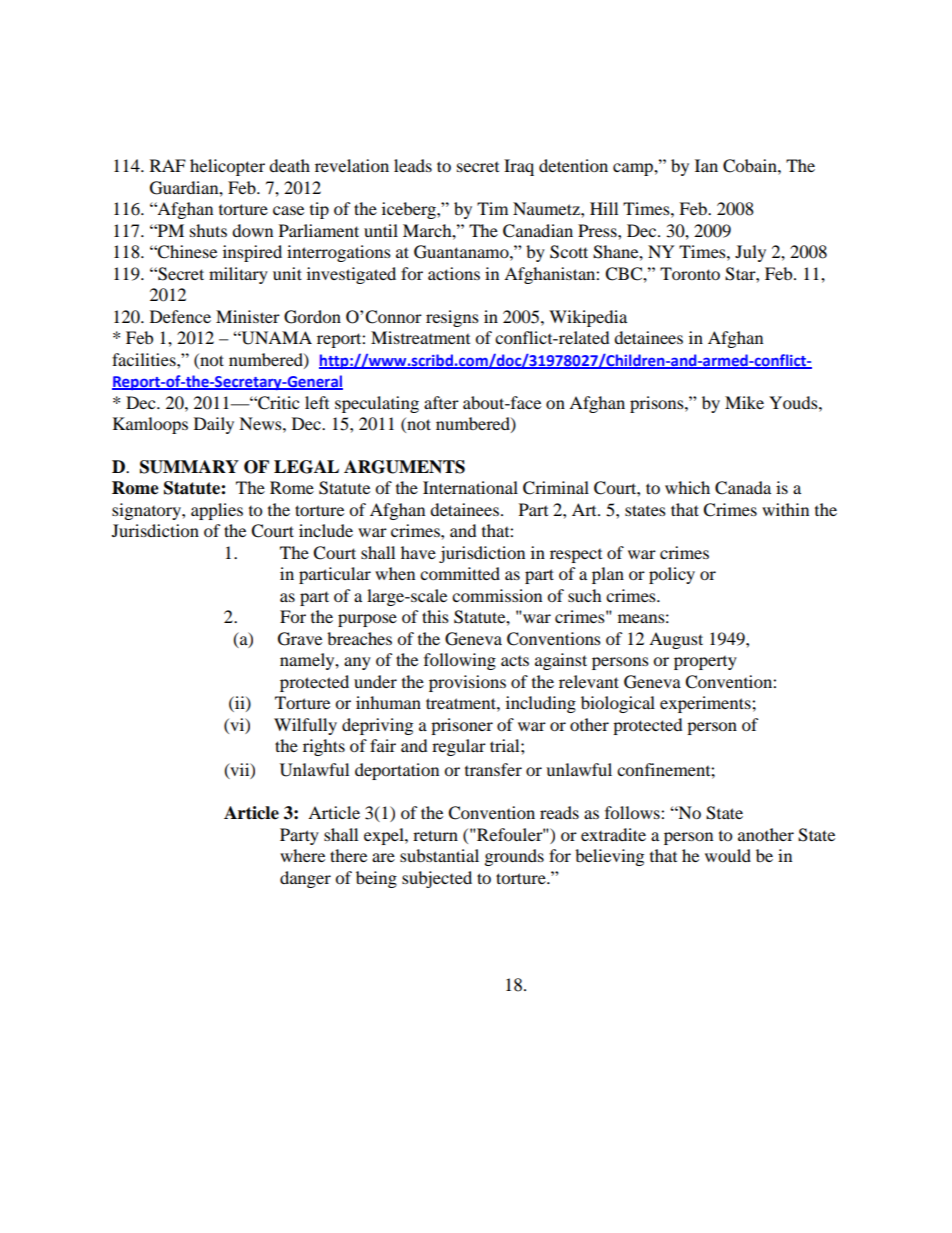 The width and height of the image is (952, 1233). What do you see at coordinates (604, 208) in the image?
I see `Hill` at bounding box center [604, 208].
